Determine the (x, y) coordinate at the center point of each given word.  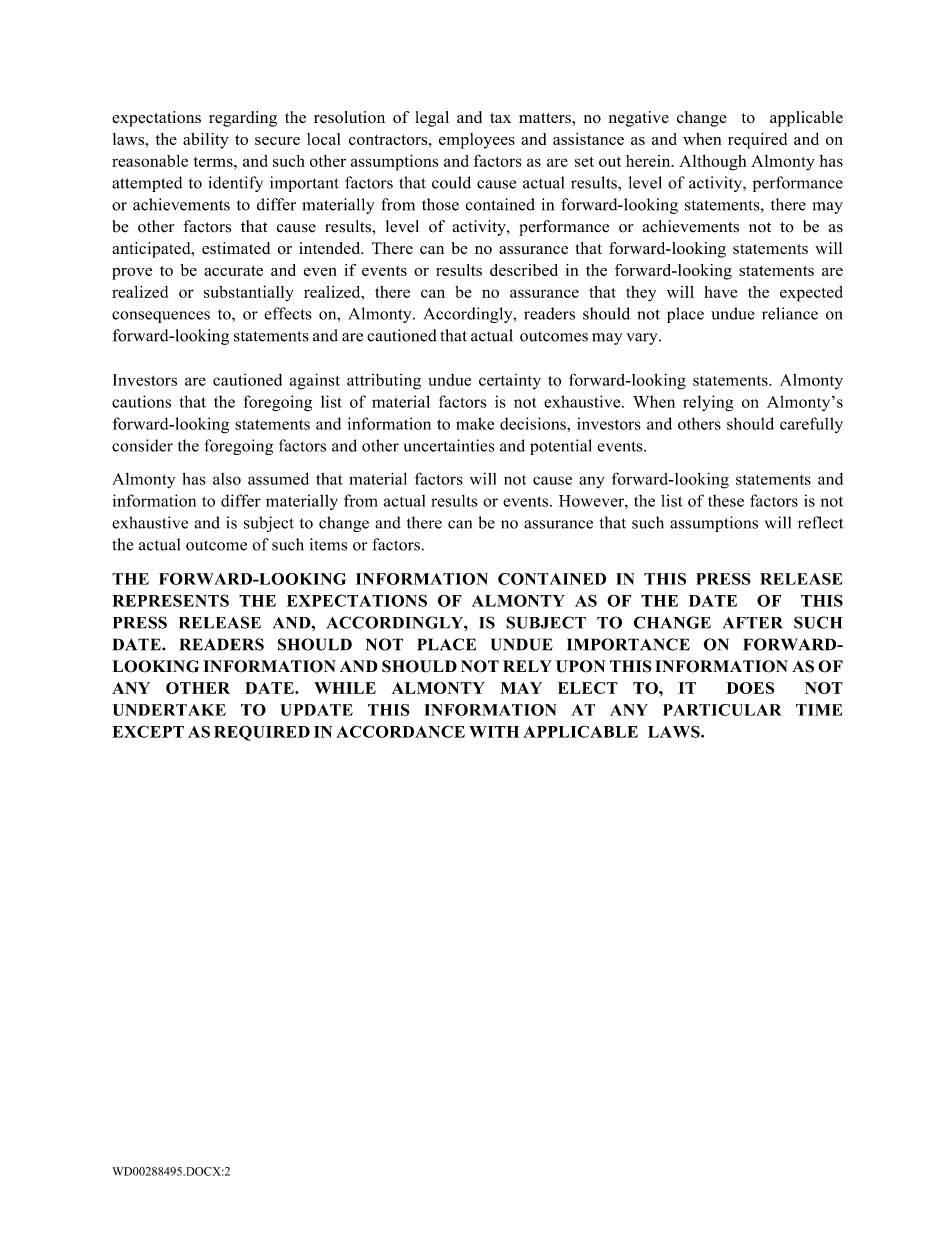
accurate (233, 271)
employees (477, 141)
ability (206, 141)
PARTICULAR (722, 710)
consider (142, 445)
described (524, 270)
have (720, 292)
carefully (811, 425)
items (328, 544)
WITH (494, 732)
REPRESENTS (170, 600)
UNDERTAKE (169, 710)
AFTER (753, 623)
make (475, 423)
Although (713, 163)
